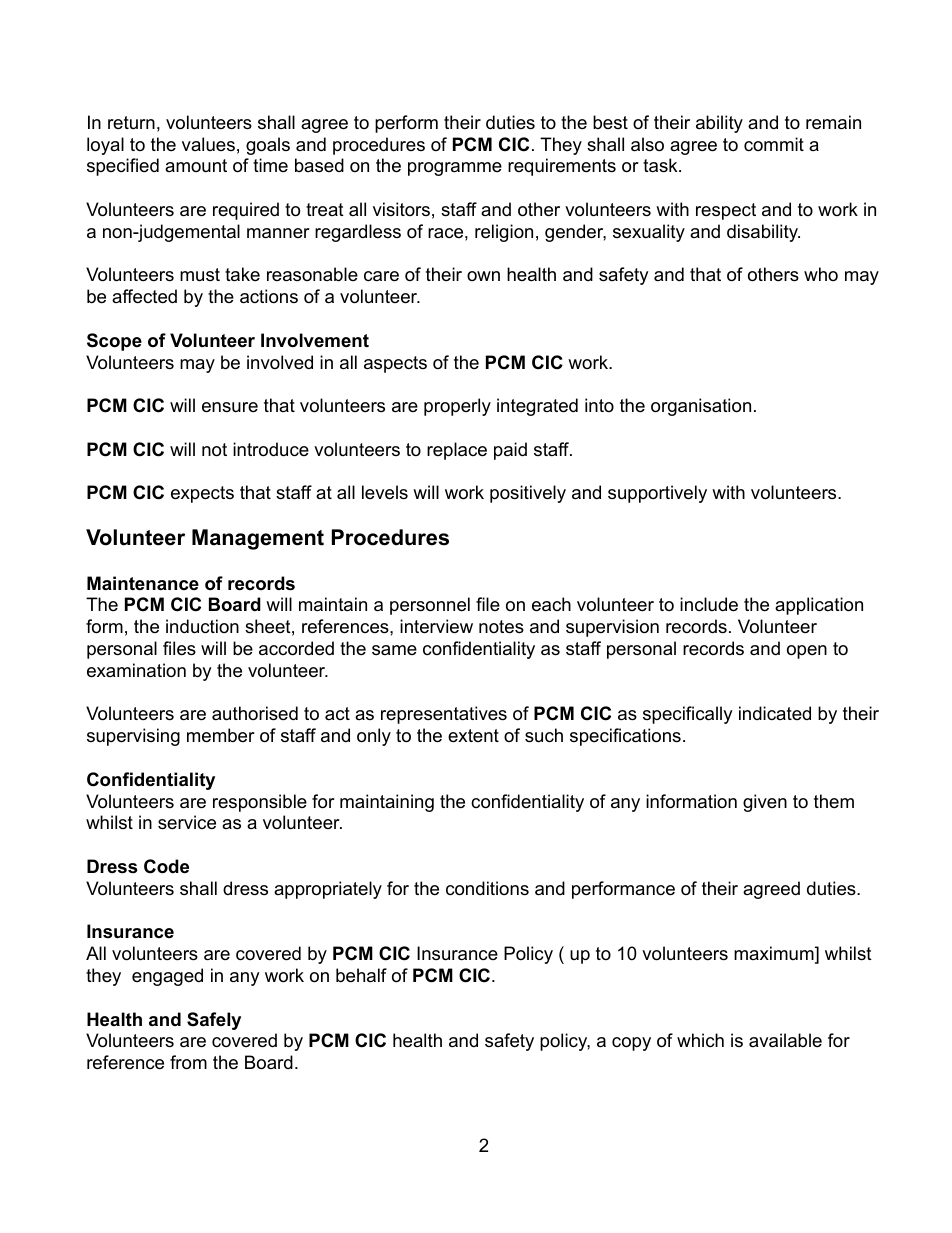  I want to click on commit, so click(774, 144).
